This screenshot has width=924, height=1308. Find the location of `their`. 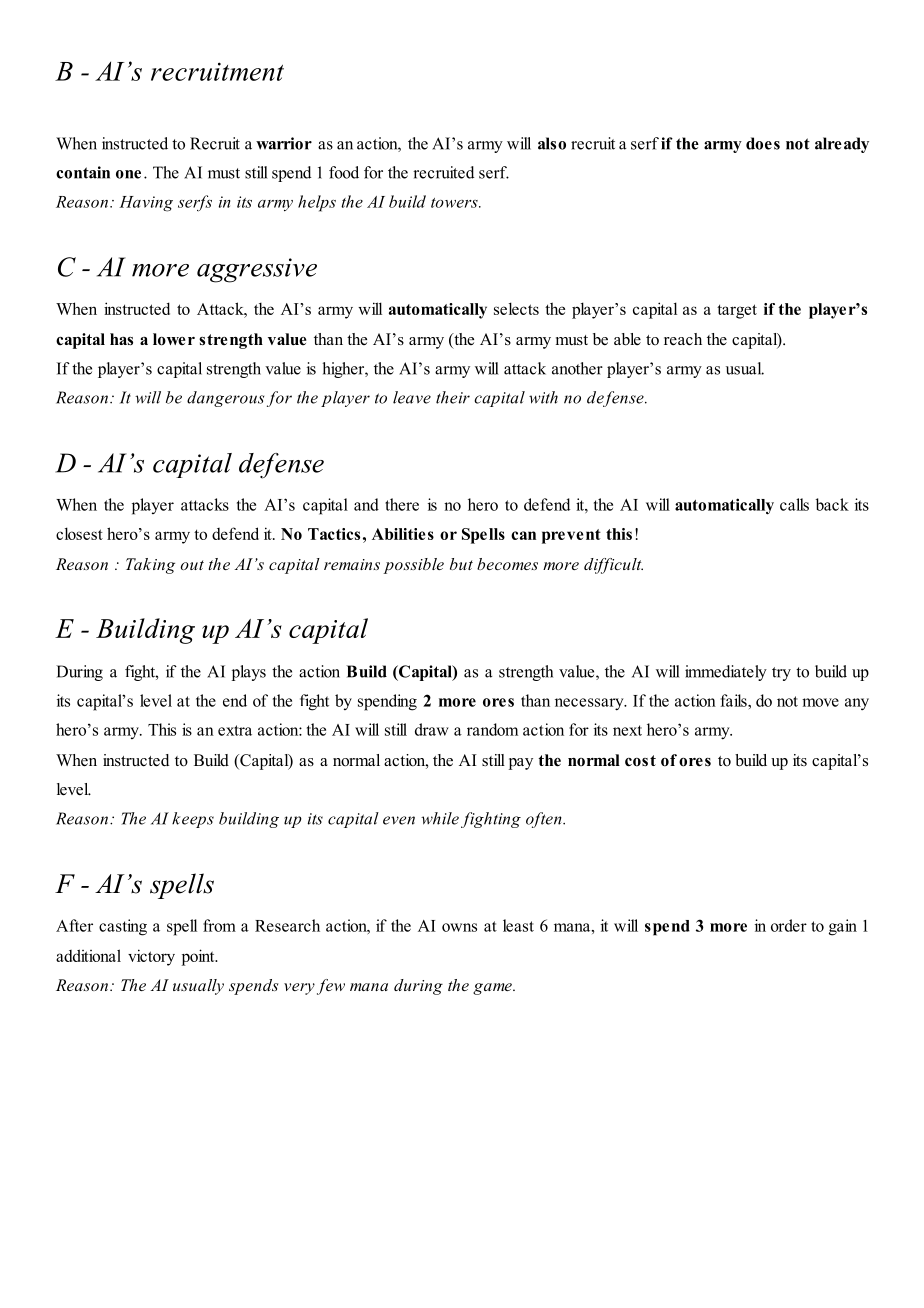

their is located at coordinates (453, 397).
